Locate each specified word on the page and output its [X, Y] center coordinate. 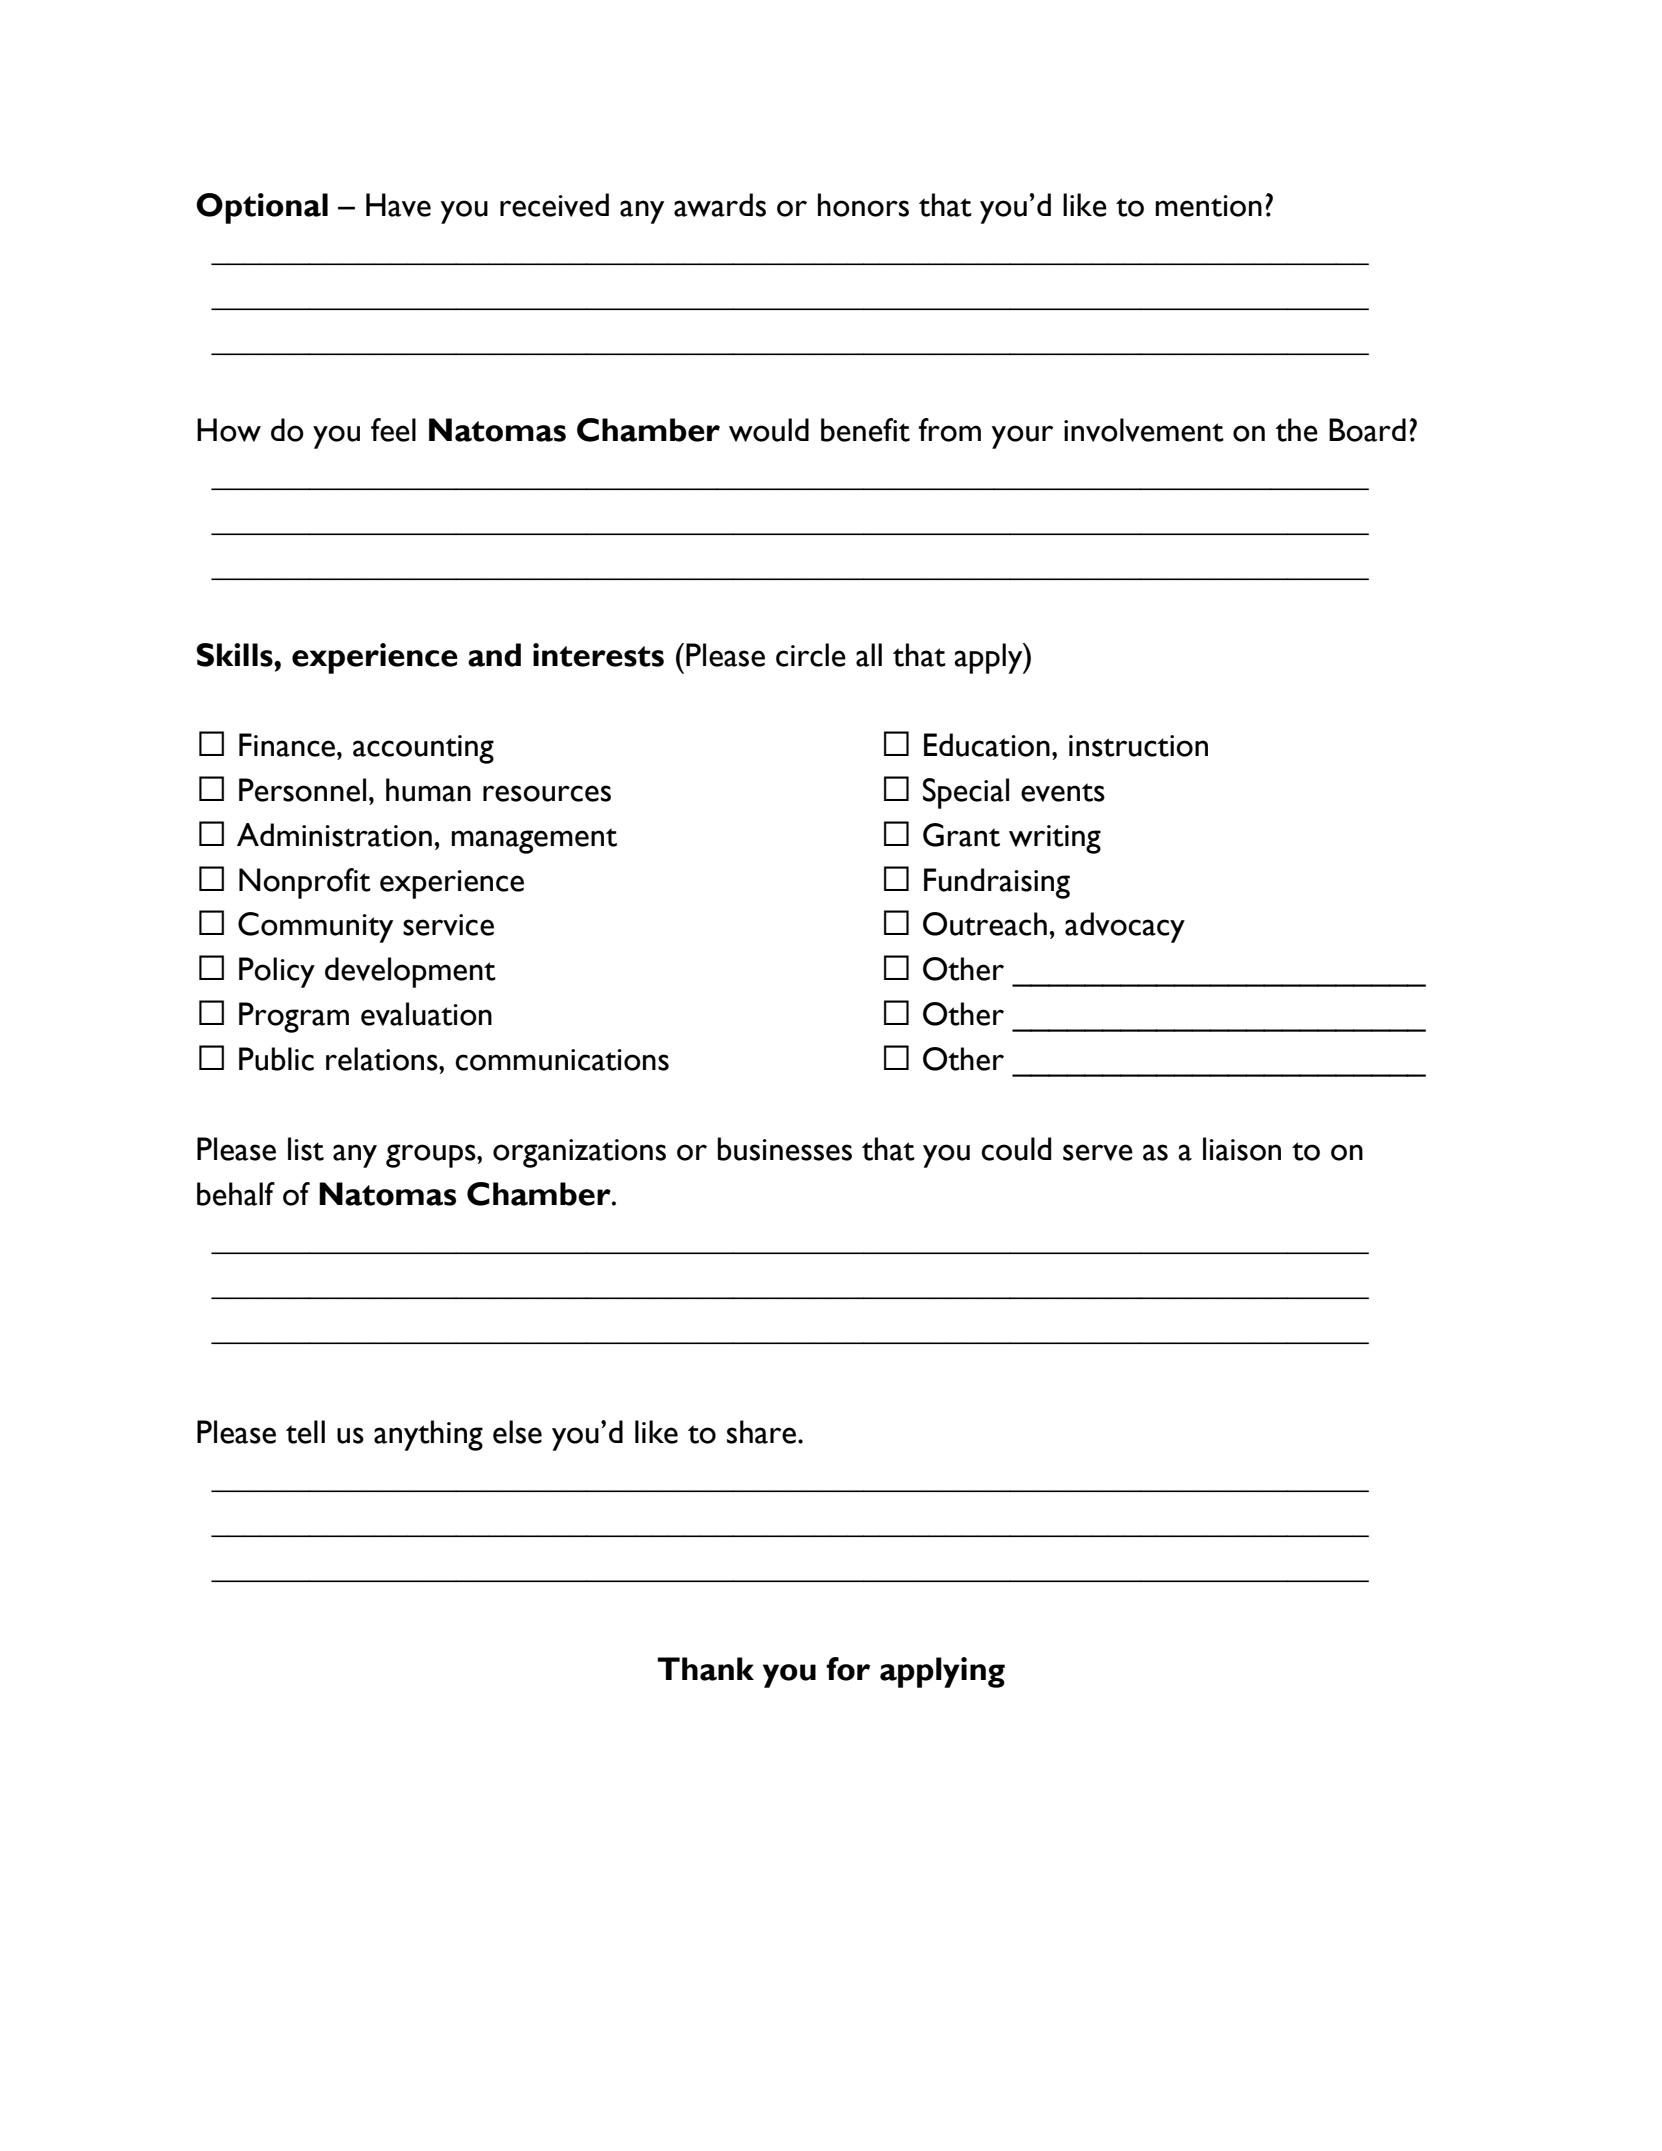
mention [1208, 206]
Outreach [985, 924]
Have [398, 205]
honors [863, 205]
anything [428, 1435]
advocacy [1125, 927]
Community [315, 927]
